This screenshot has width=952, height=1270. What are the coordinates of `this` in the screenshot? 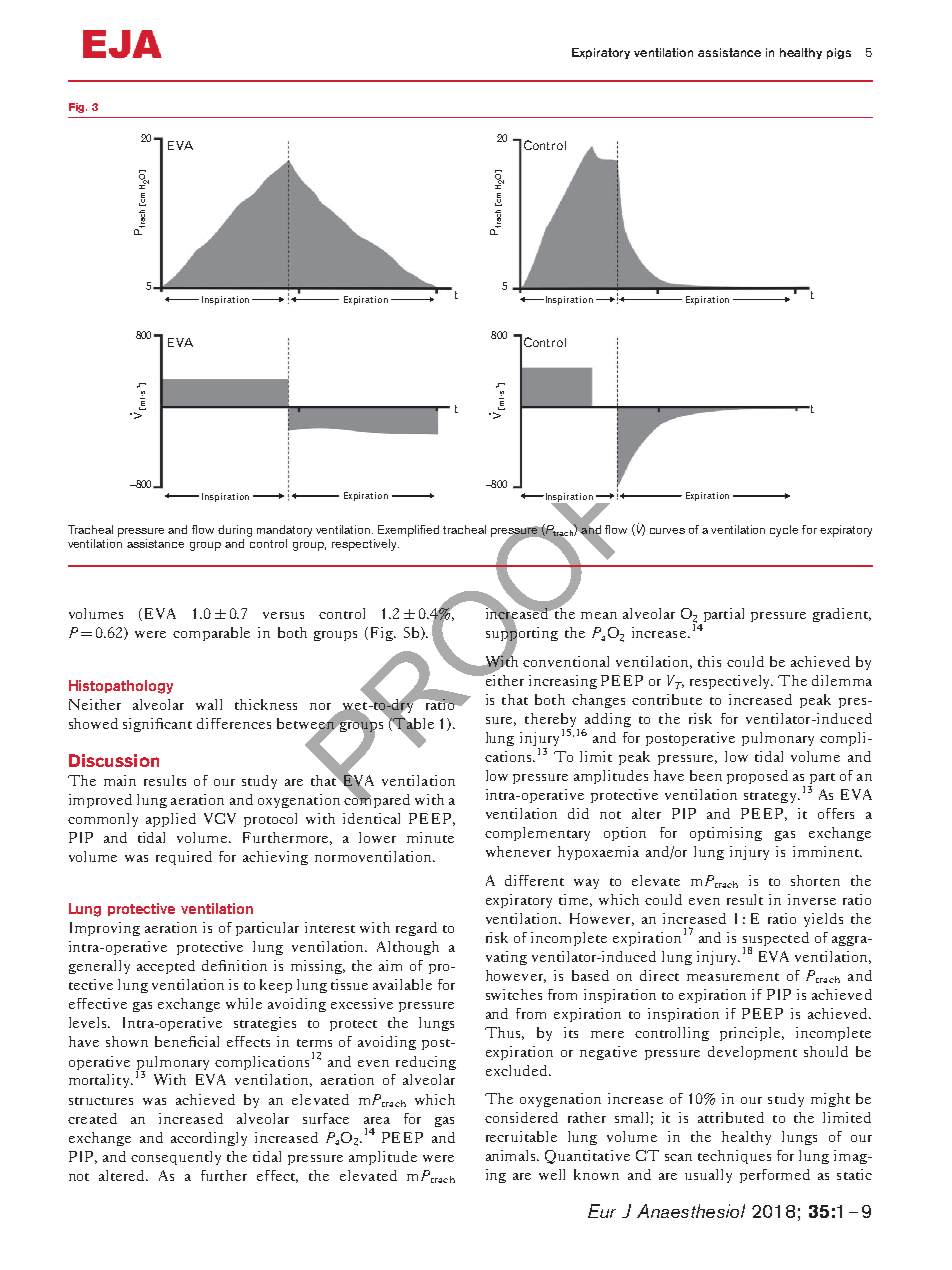 It's located at (709, 661).
